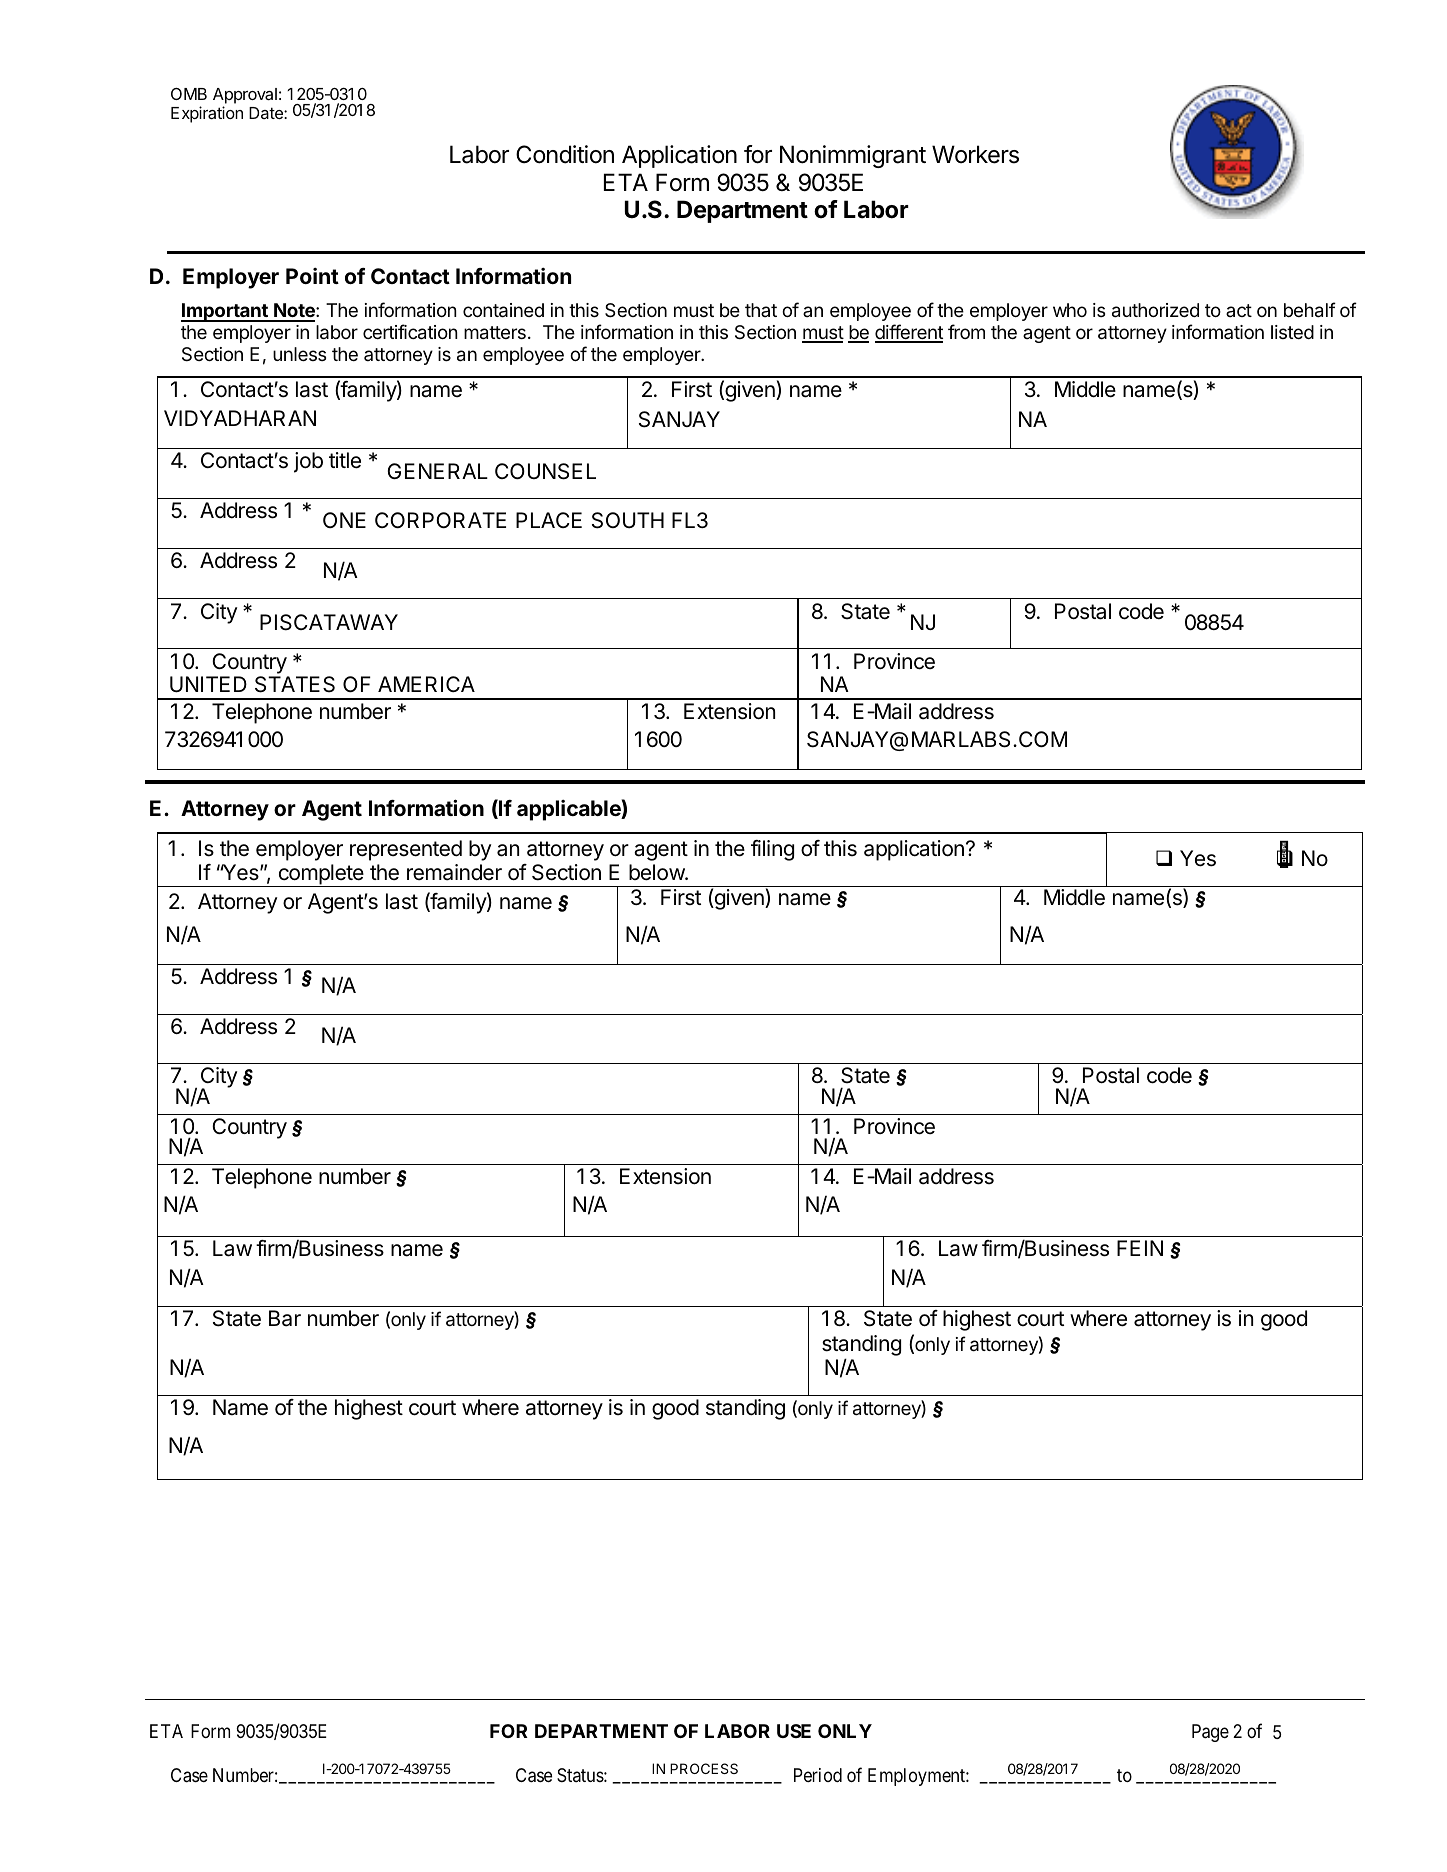 This image has width=1447, height=1872. What do you see at coordinates (794, 1731) in the image?
I see `USE` at bounding box center [794, 1731].
